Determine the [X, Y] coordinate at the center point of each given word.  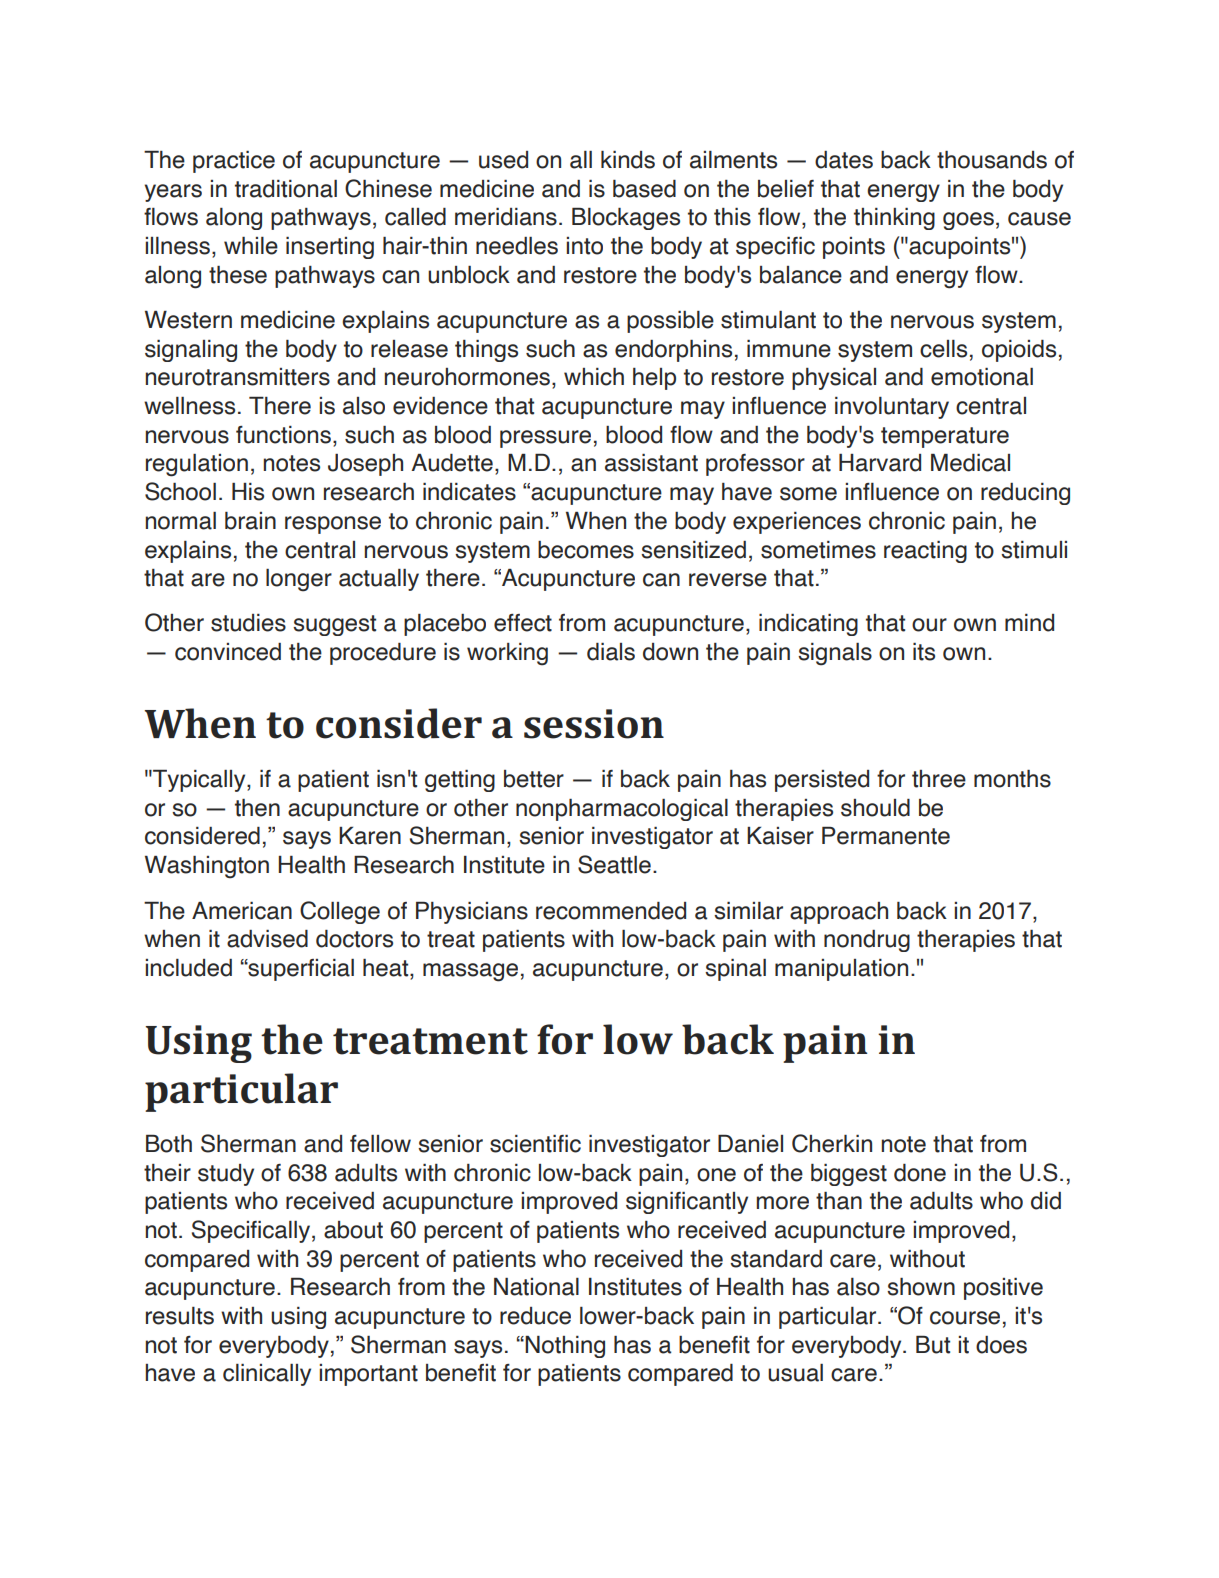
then [257, 808]
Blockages [626, 219]
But [933, 1345]
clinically [267, 1375]
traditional [286, 189]
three [939, 779]
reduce [535, 1316]
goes [968, 221]
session [594, 724]
